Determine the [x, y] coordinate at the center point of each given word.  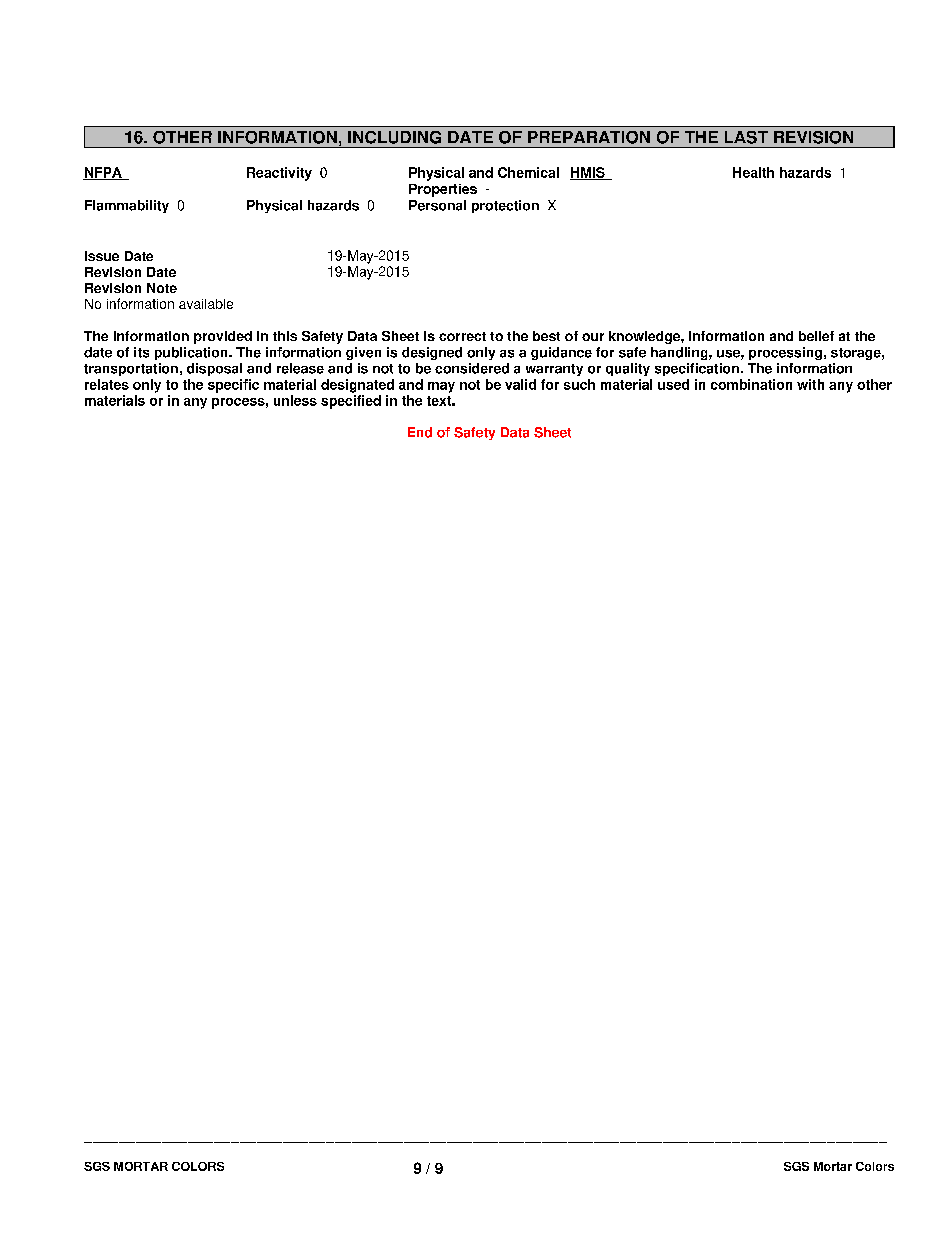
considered [472, 368]
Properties [443, 190]
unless [295, 400]
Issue [102, 256]
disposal [214, 369]
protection [505, 206]
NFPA [103, 173]
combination [751, 384]
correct [462, 336]
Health [753, 172]
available [206, 304]
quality [628, 369]
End [420, 432]
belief [816, 336]
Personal [437, 205]
